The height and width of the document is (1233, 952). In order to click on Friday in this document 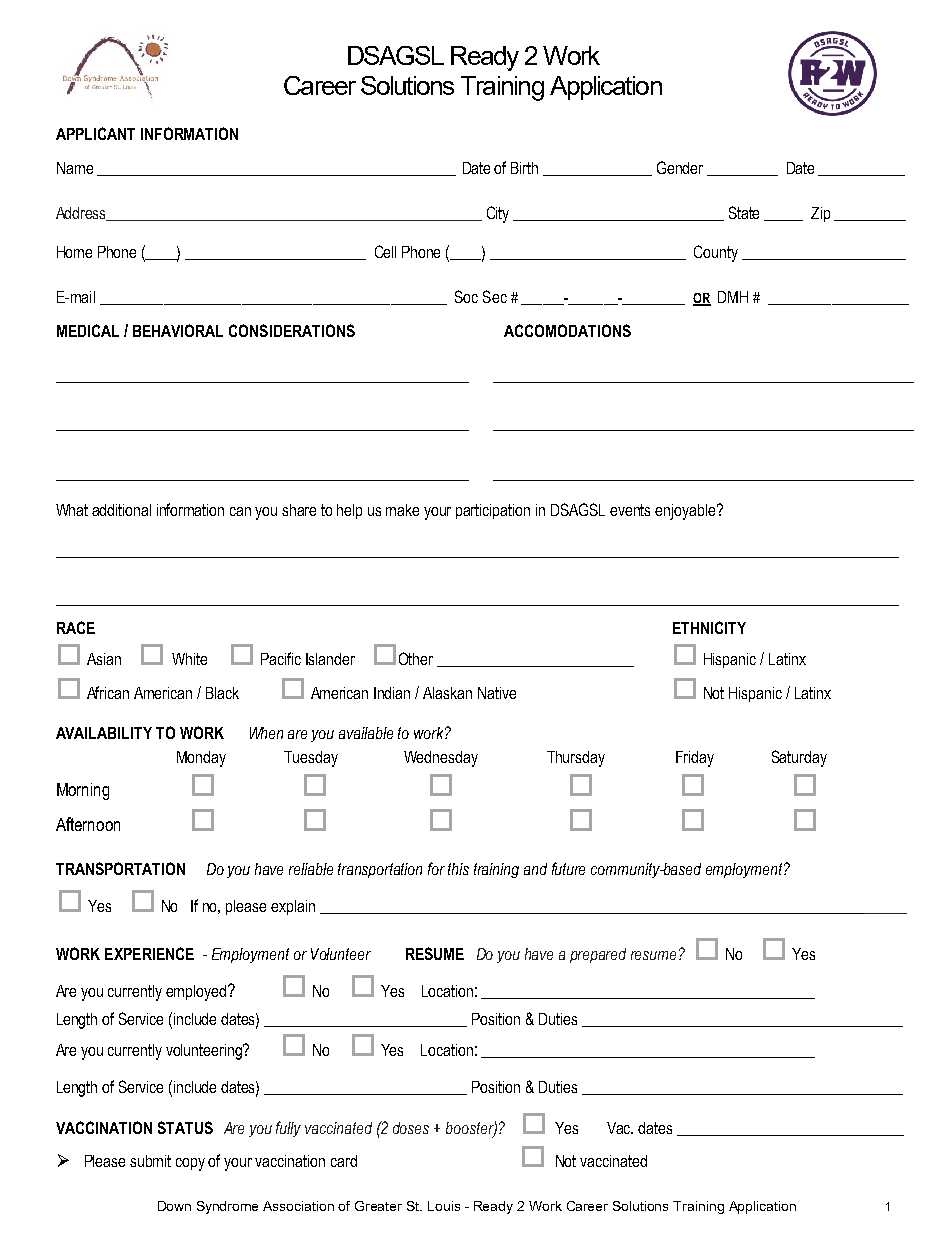, I will do `click(695, 759)`.
